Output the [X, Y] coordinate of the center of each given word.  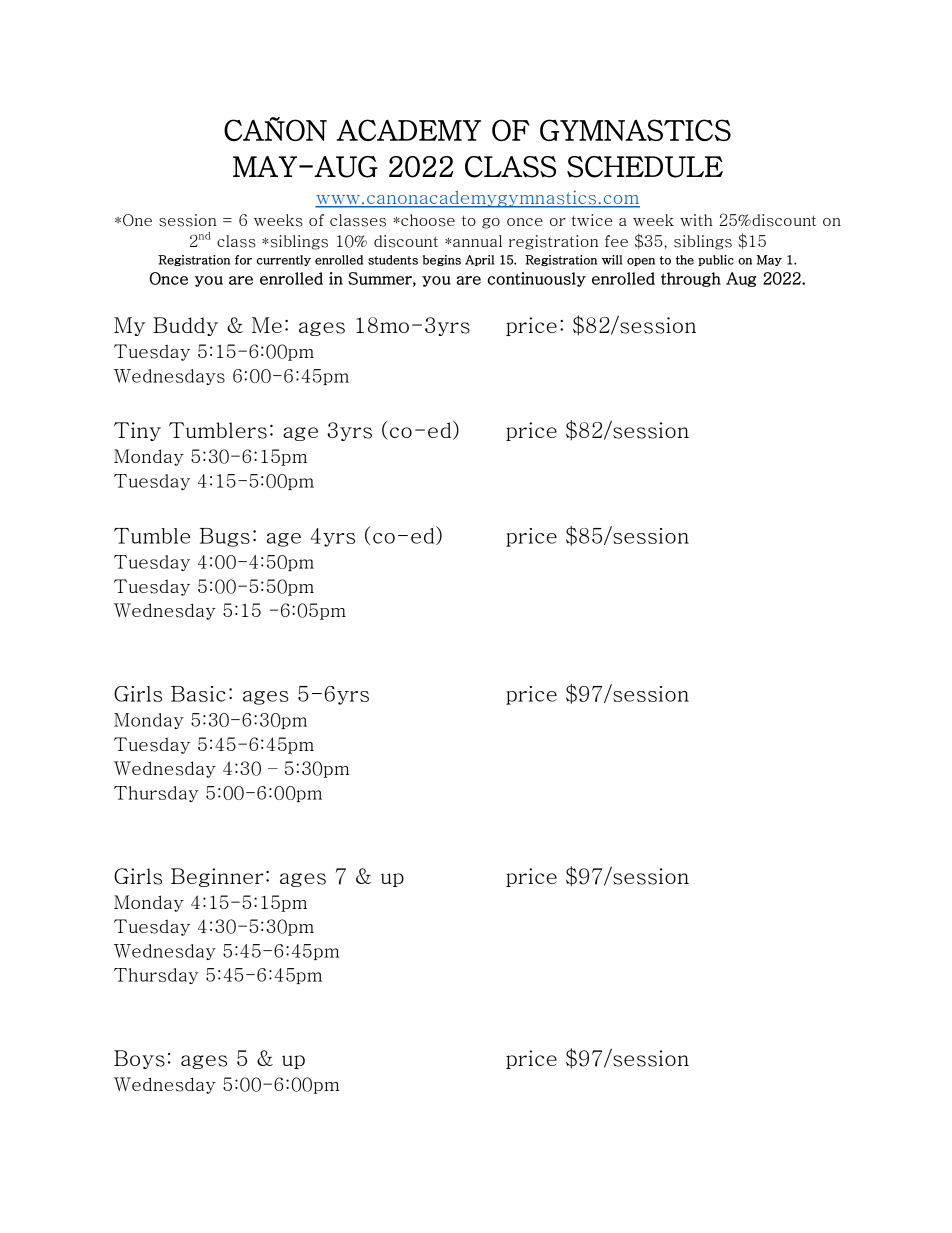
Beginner [217, 877]
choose [427, 220]
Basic [198, 694]
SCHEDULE [645, 167]
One [137, 220]
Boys [139, 1059]
